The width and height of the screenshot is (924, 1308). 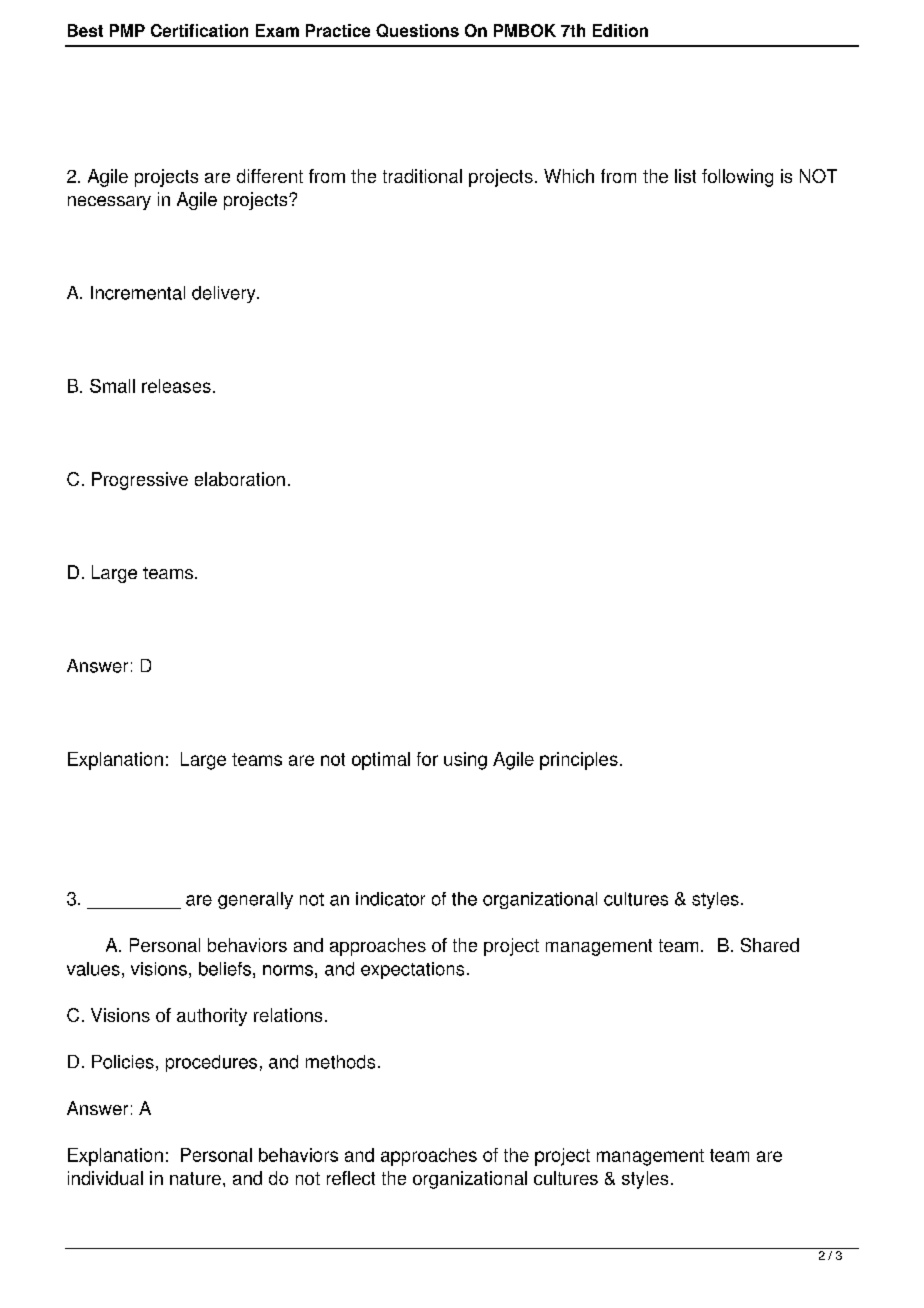 I want to click on principles, so click(x=579, y=761).
